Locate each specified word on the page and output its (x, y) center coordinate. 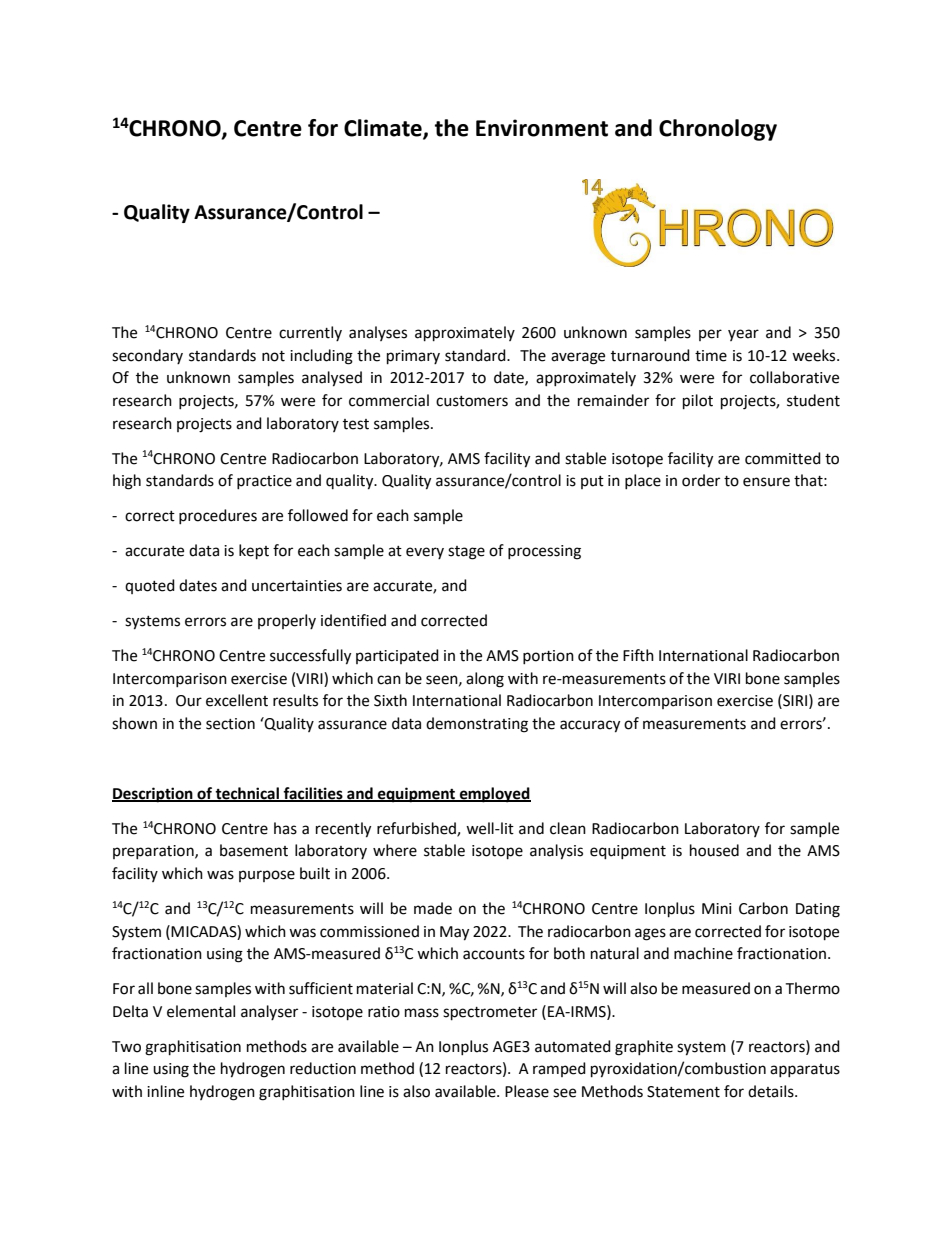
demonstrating (477, 725)
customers (472, 401)
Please (527, 1091)
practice (264, 482)
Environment (542, 128)
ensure (766, 482)
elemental (201, 1011)
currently (310, 333)
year (743, 335)
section (230, 724)
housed (714, 850)
